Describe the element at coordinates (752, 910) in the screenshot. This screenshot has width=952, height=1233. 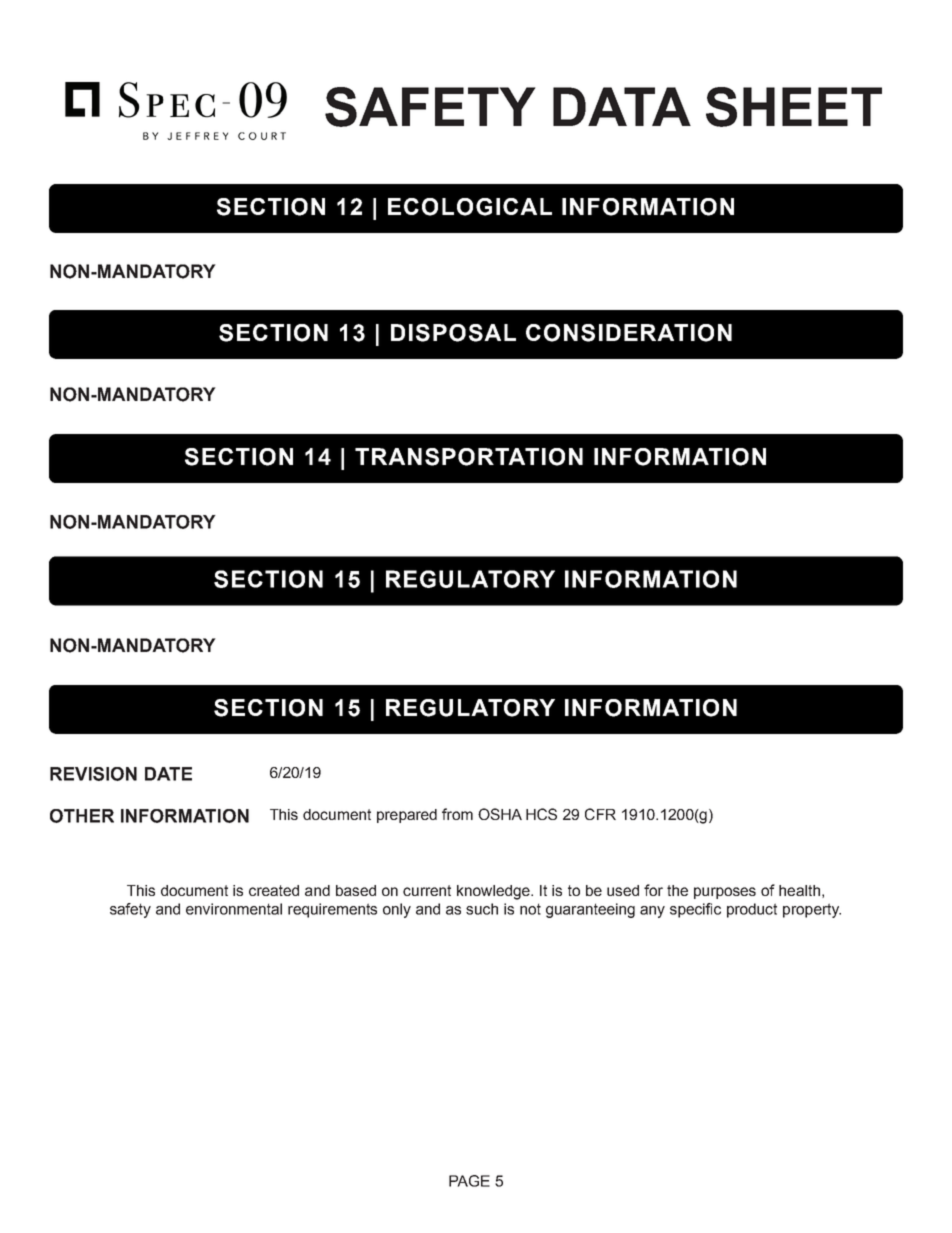
I see `product` at that location.
